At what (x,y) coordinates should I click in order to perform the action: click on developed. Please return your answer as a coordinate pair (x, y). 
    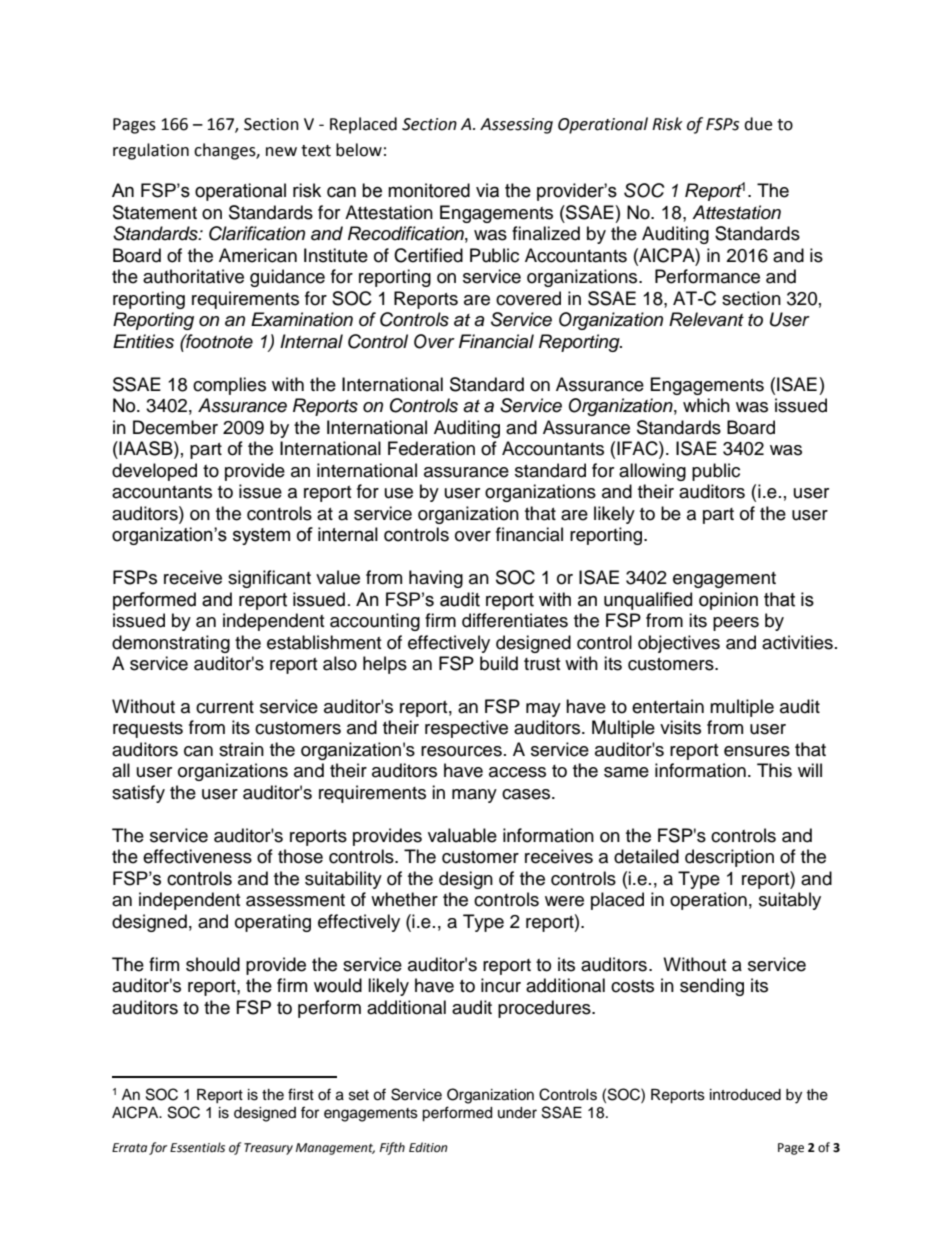
    Looking at the image, I should click on (154, 472).
